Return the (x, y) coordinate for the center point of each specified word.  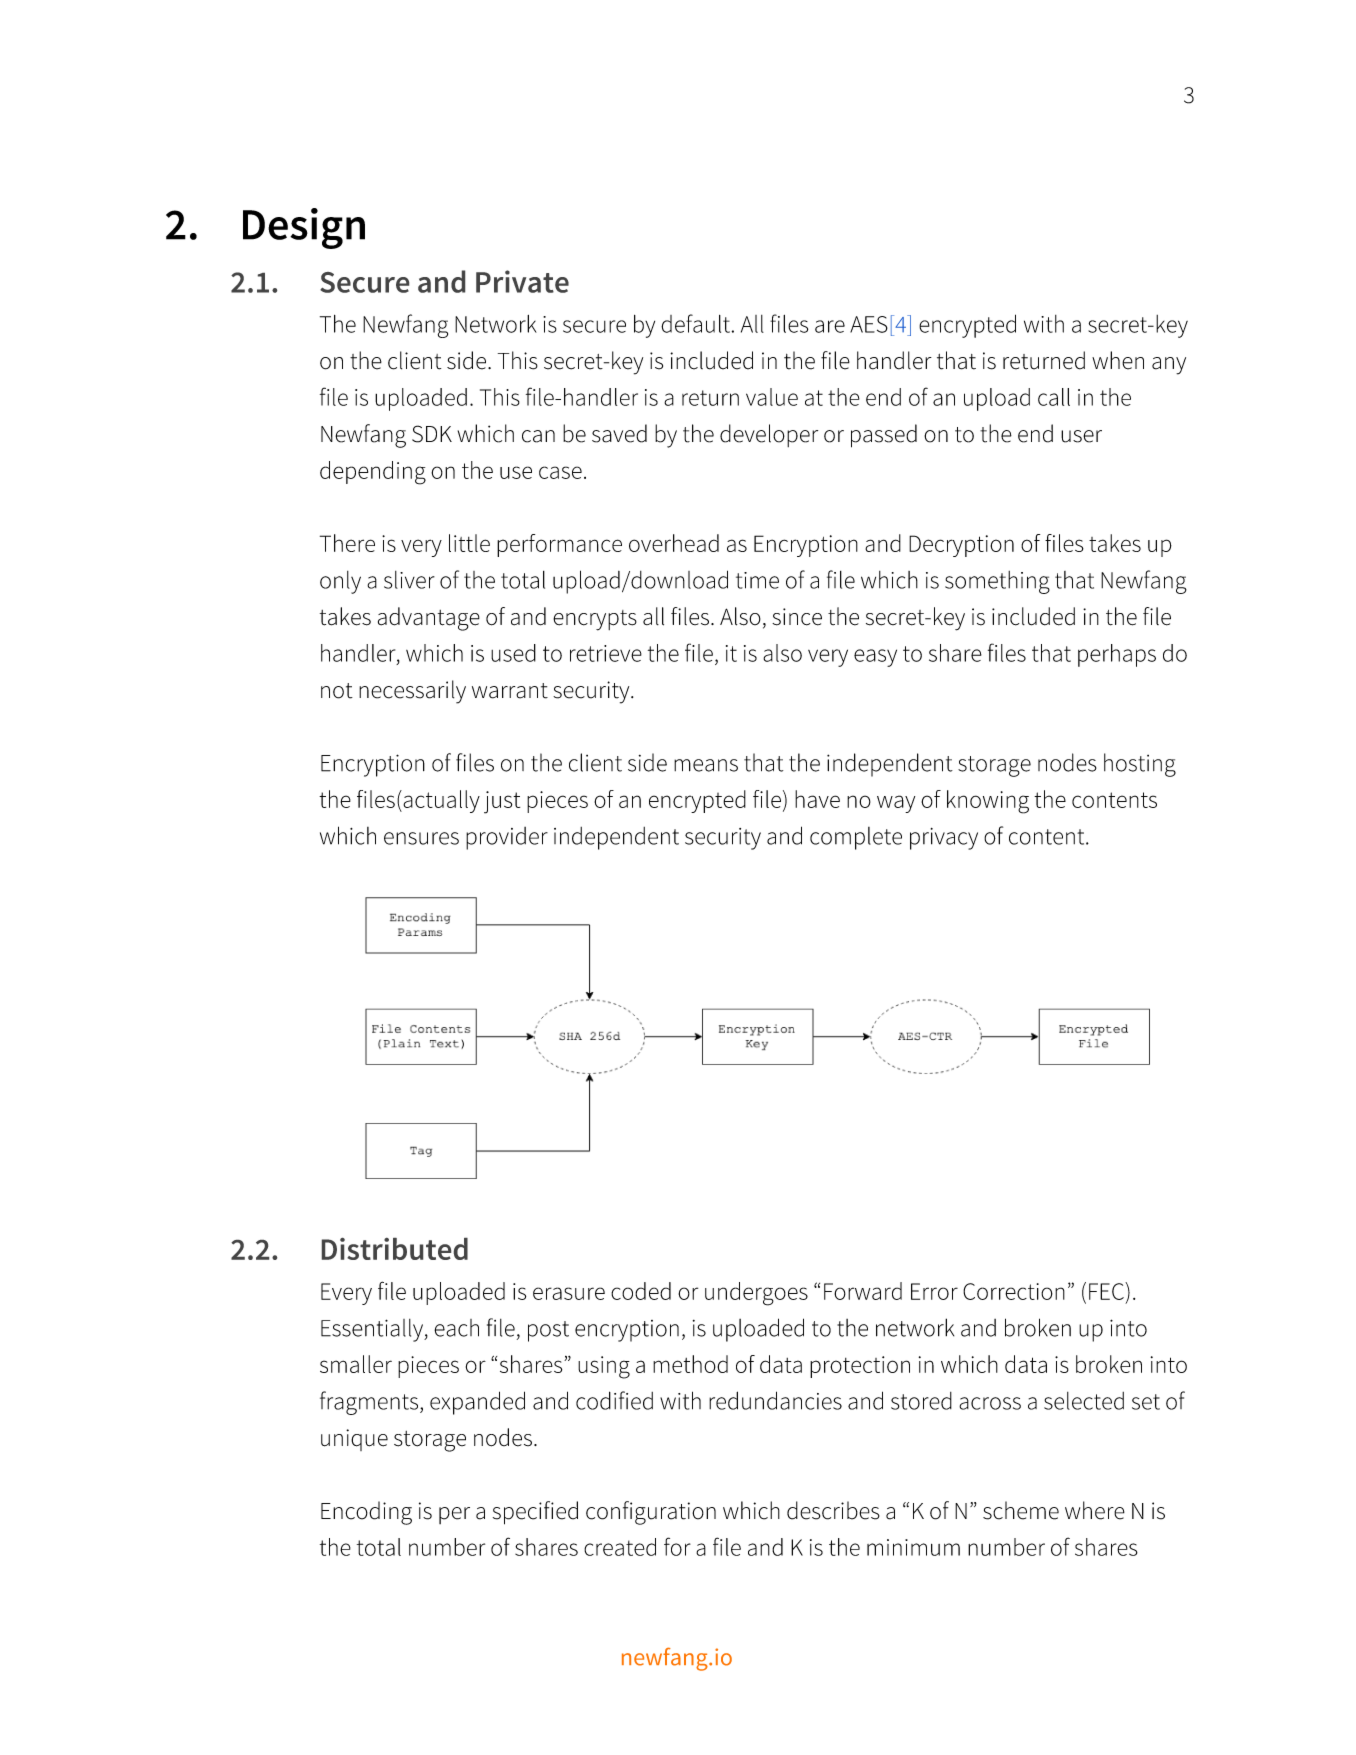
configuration (651, 1513)
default (695, 323)
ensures (421, 838)
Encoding (366, 1513)
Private (522, 281)
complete (856, 838)
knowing (988, 802)
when (1118, 360)
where (1095, 1510)
